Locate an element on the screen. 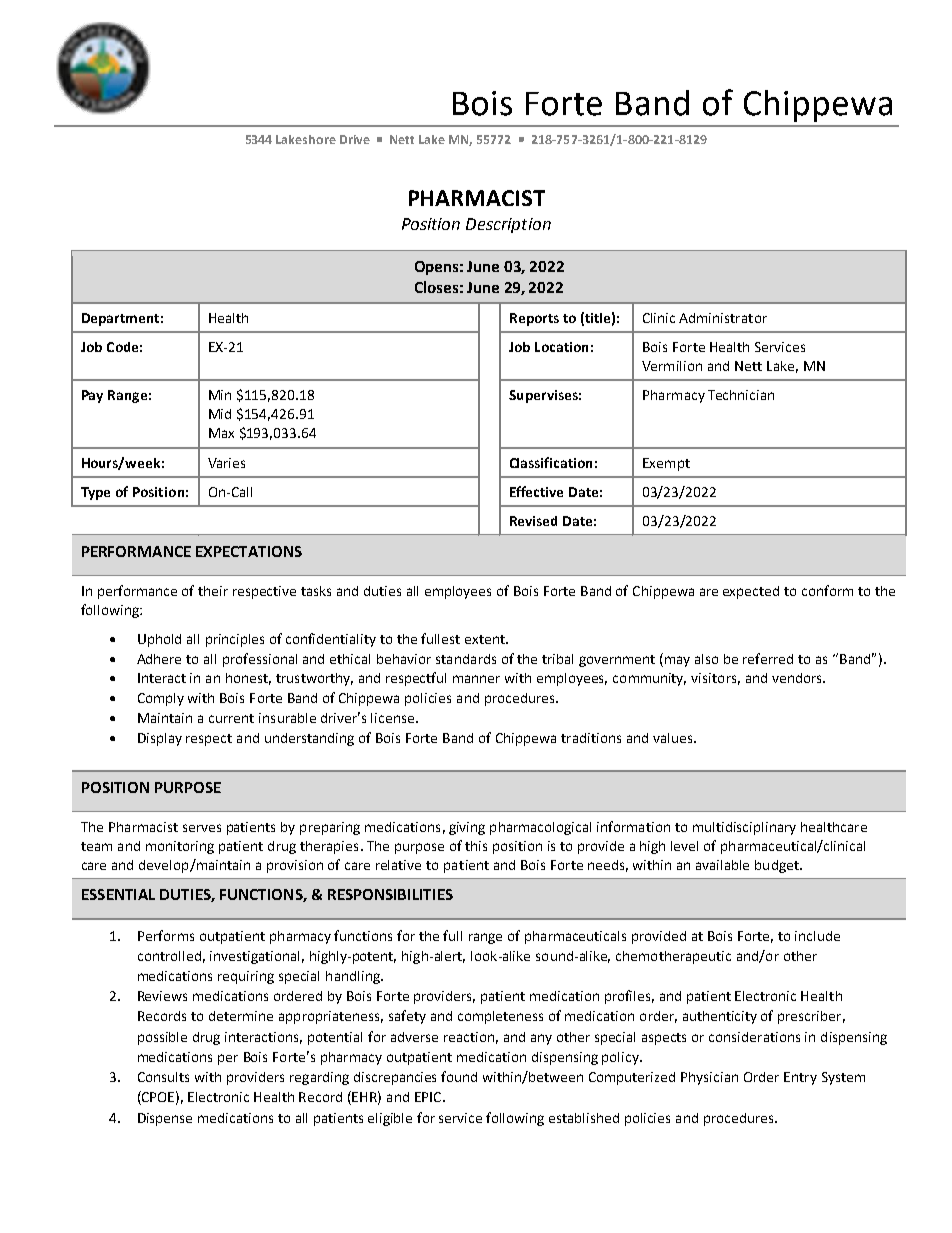 Image resolution: width=952 pixels, height=1233 pixels. Mid is located at coordinates (220, 414).
